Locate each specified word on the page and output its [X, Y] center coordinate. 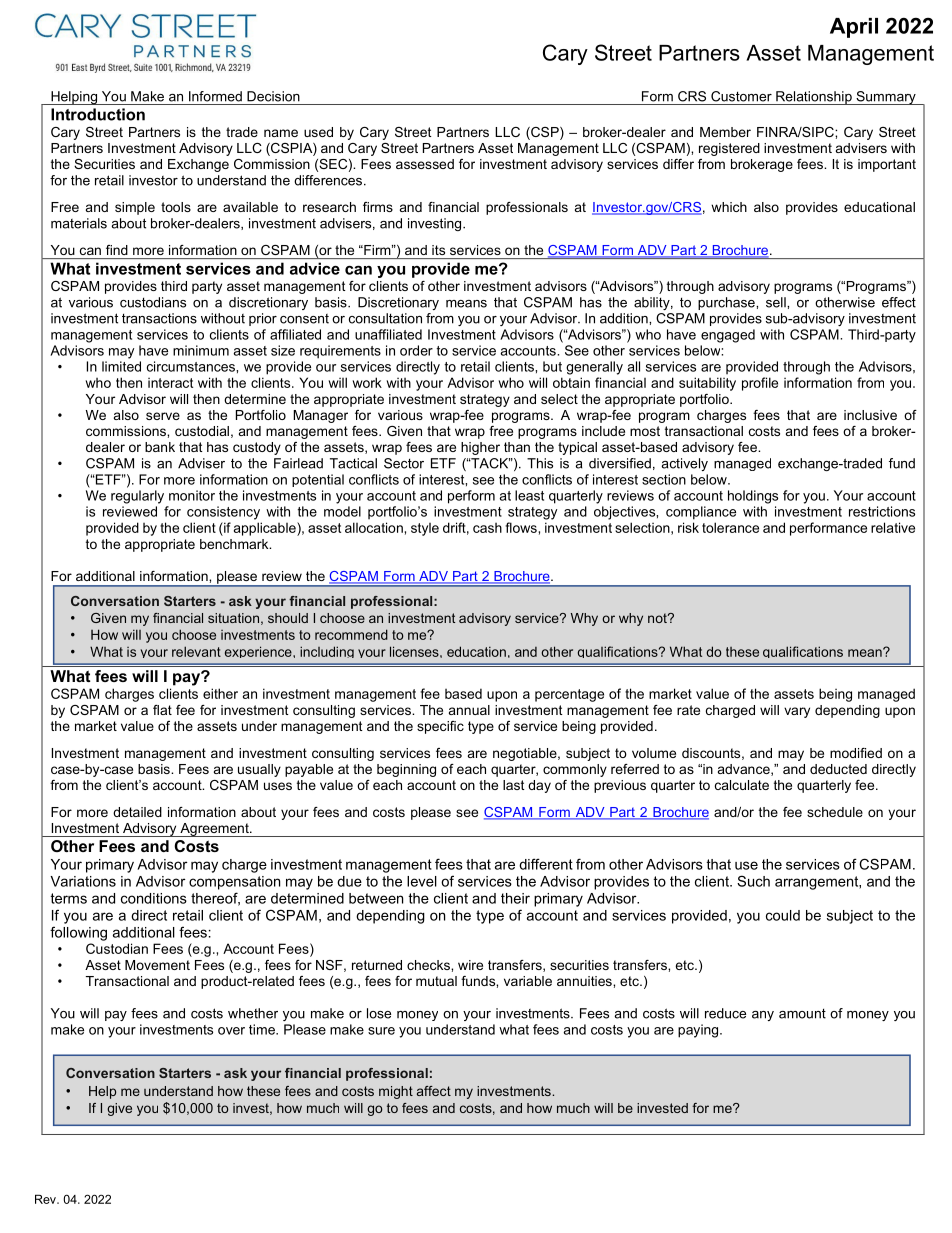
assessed [425, 164]
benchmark [235, 544]
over [231, 1031]
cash [487, 528]
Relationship [814, 98]
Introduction [98, 114]
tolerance [730, 527]
